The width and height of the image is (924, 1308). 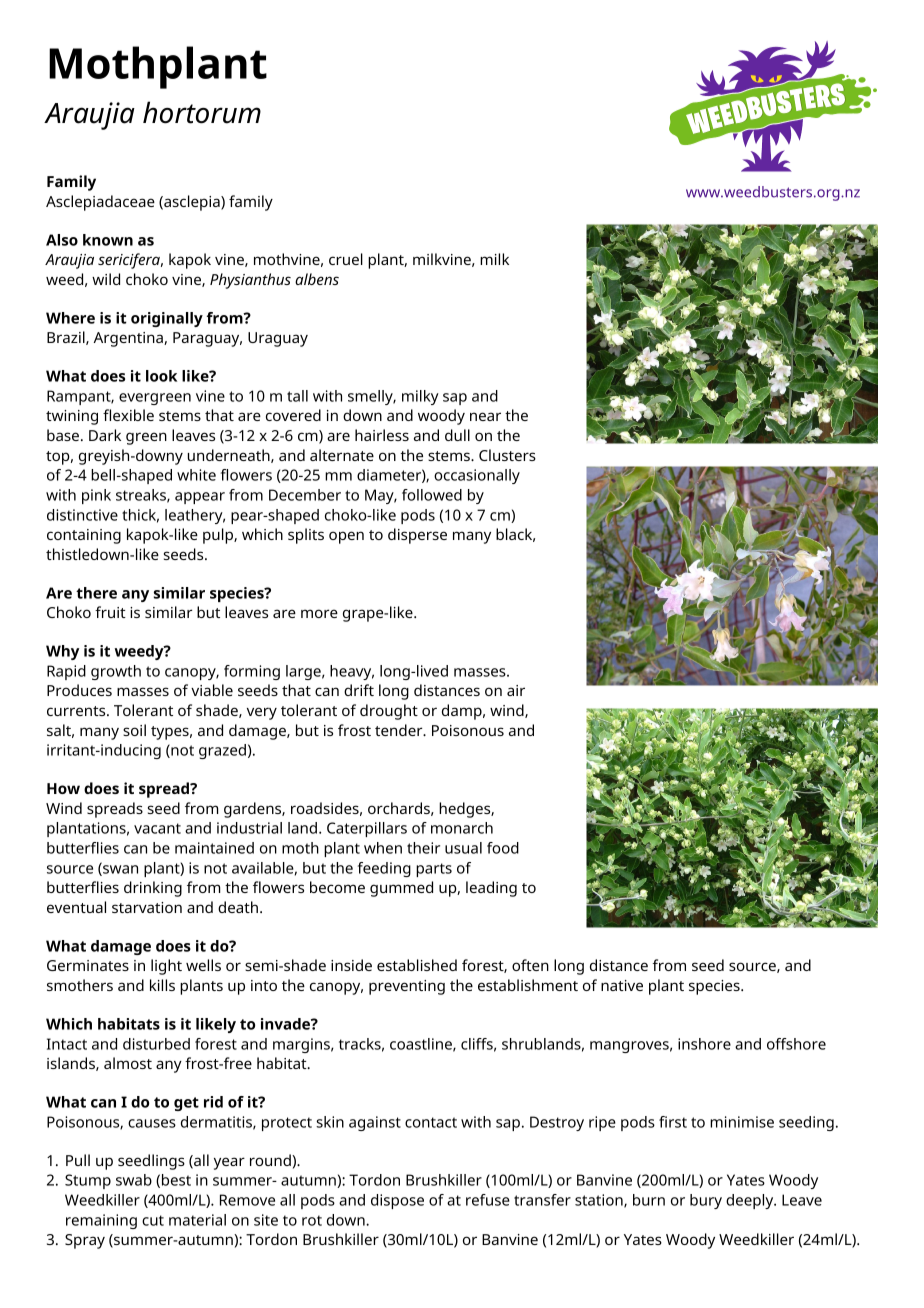 What do you see at coordinates (485, 416) in the image?
I see `near` at bounding box center [485, 416].
